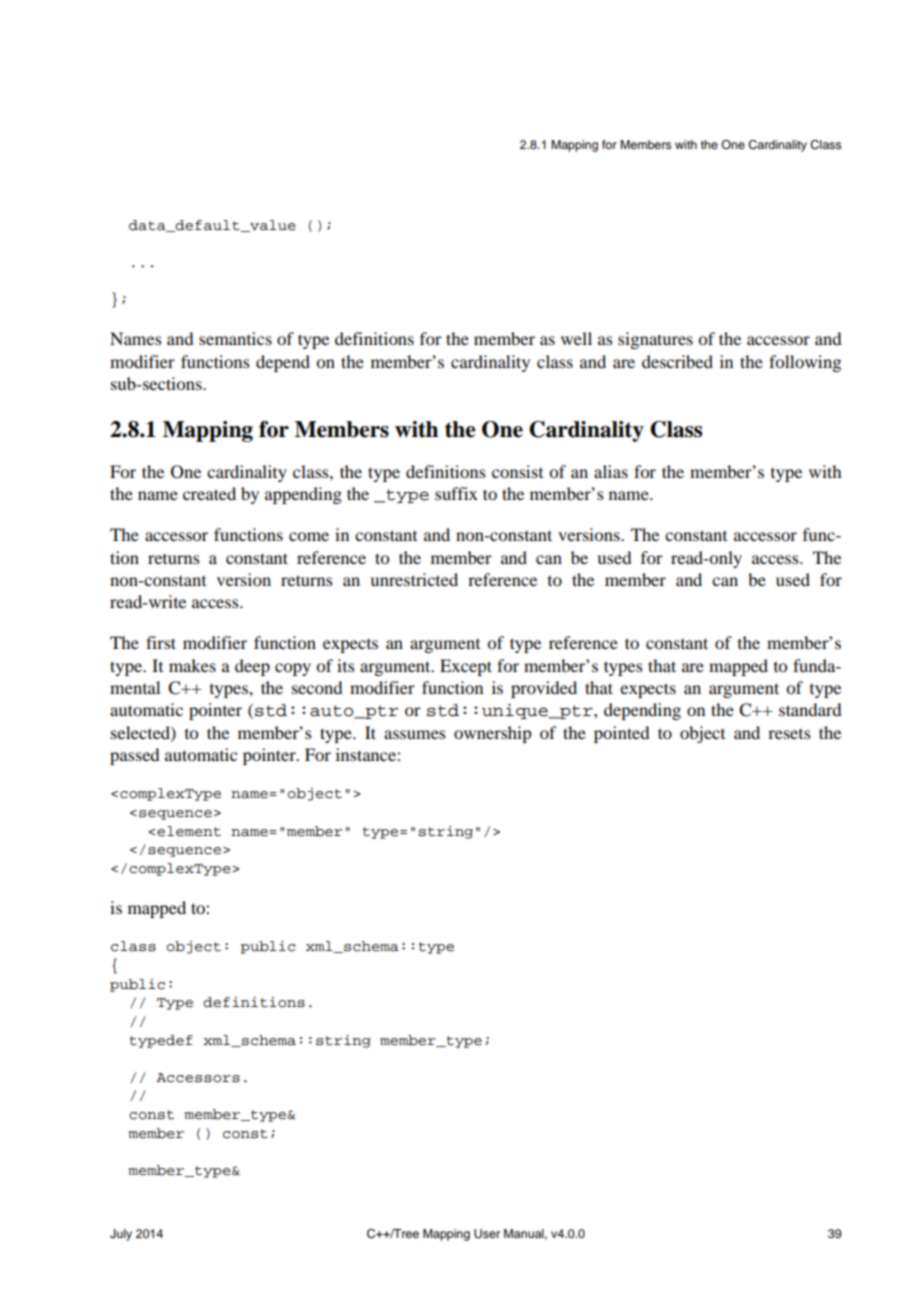 The height and width of the page is (1308, 924). I want to click on resets, so click(789, 734).
